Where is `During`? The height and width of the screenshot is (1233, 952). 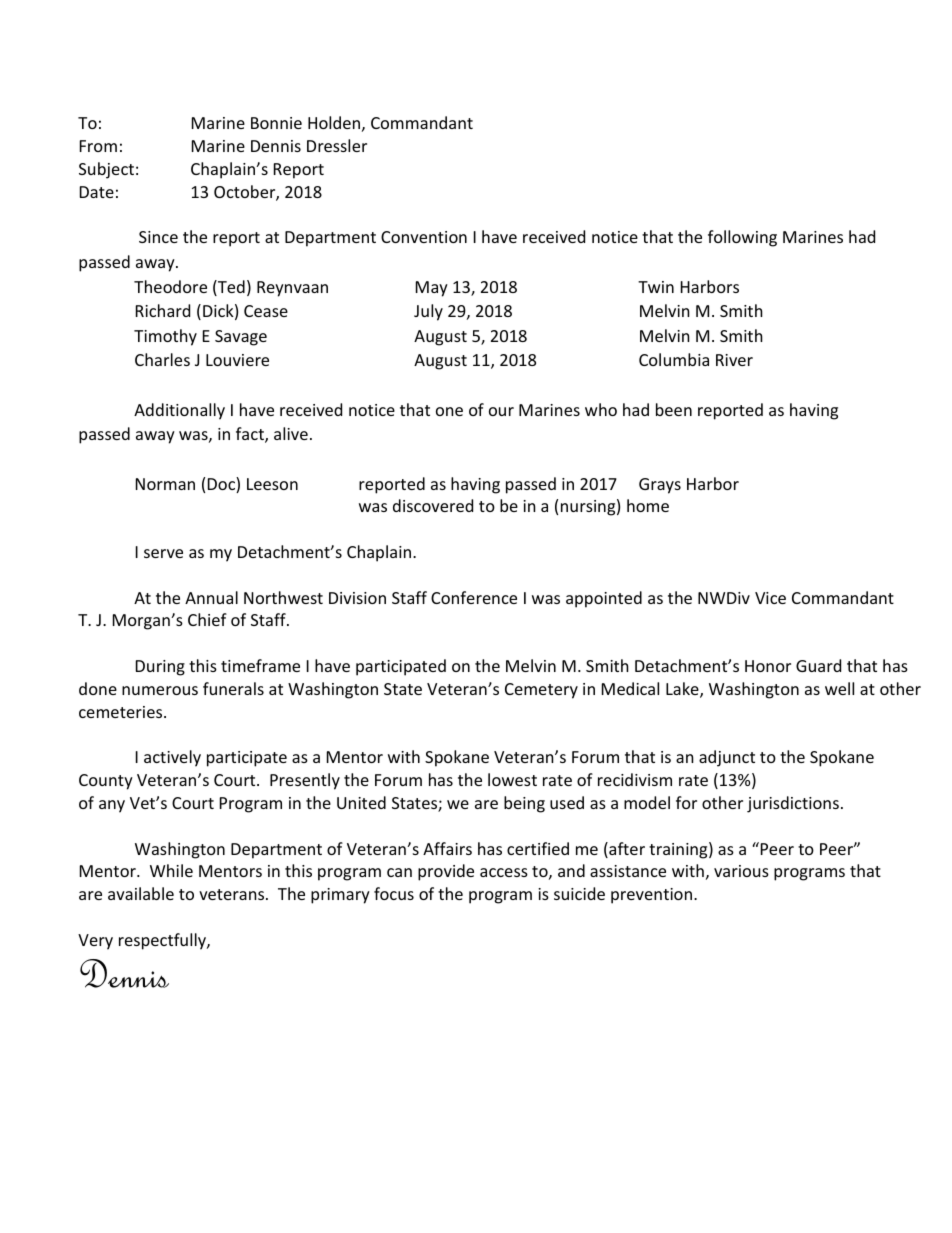
During is located at coordinates (160, 668).
